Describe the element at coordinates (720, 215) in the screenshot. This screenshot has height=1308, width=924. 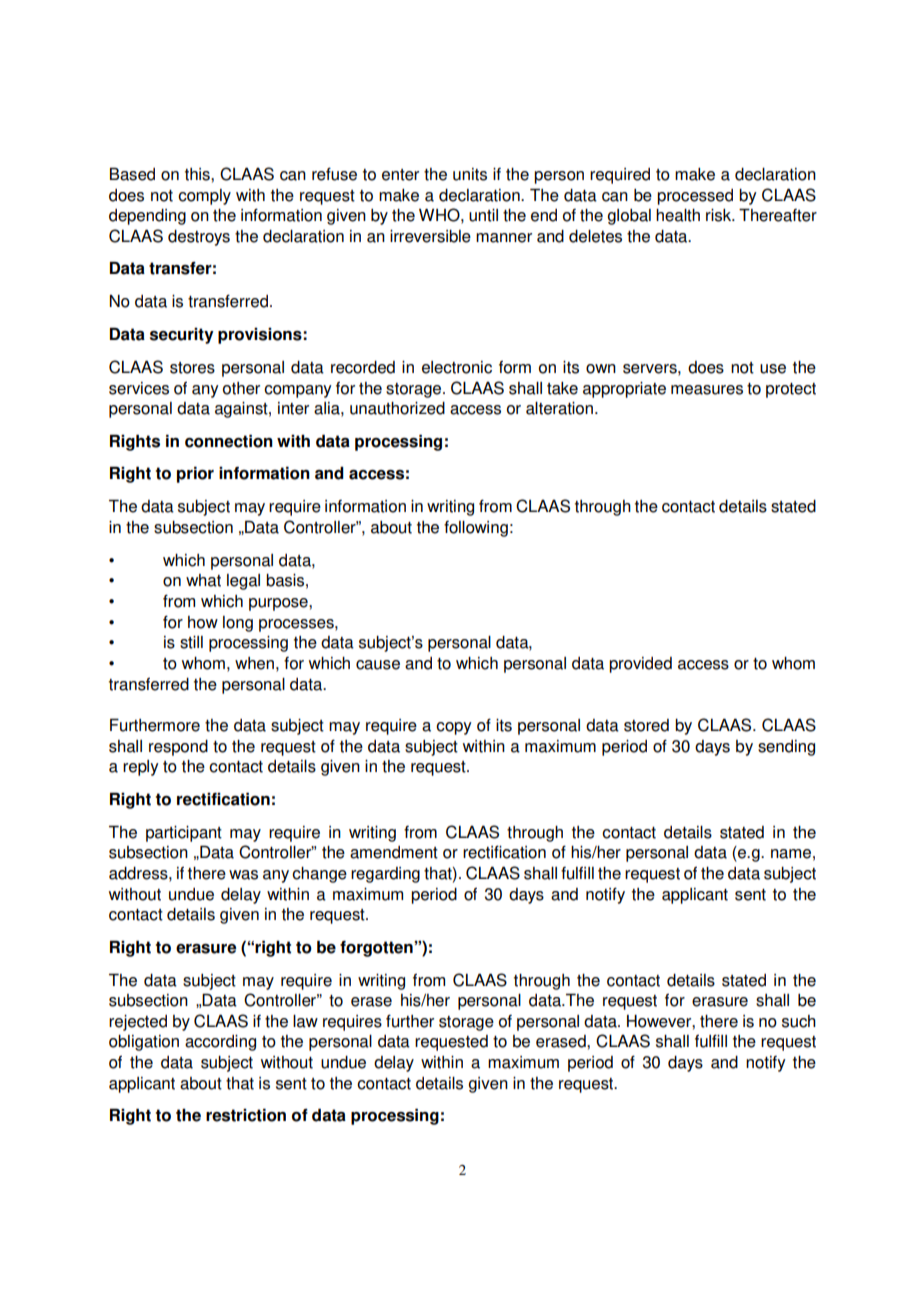
I see `risk` at that location.
